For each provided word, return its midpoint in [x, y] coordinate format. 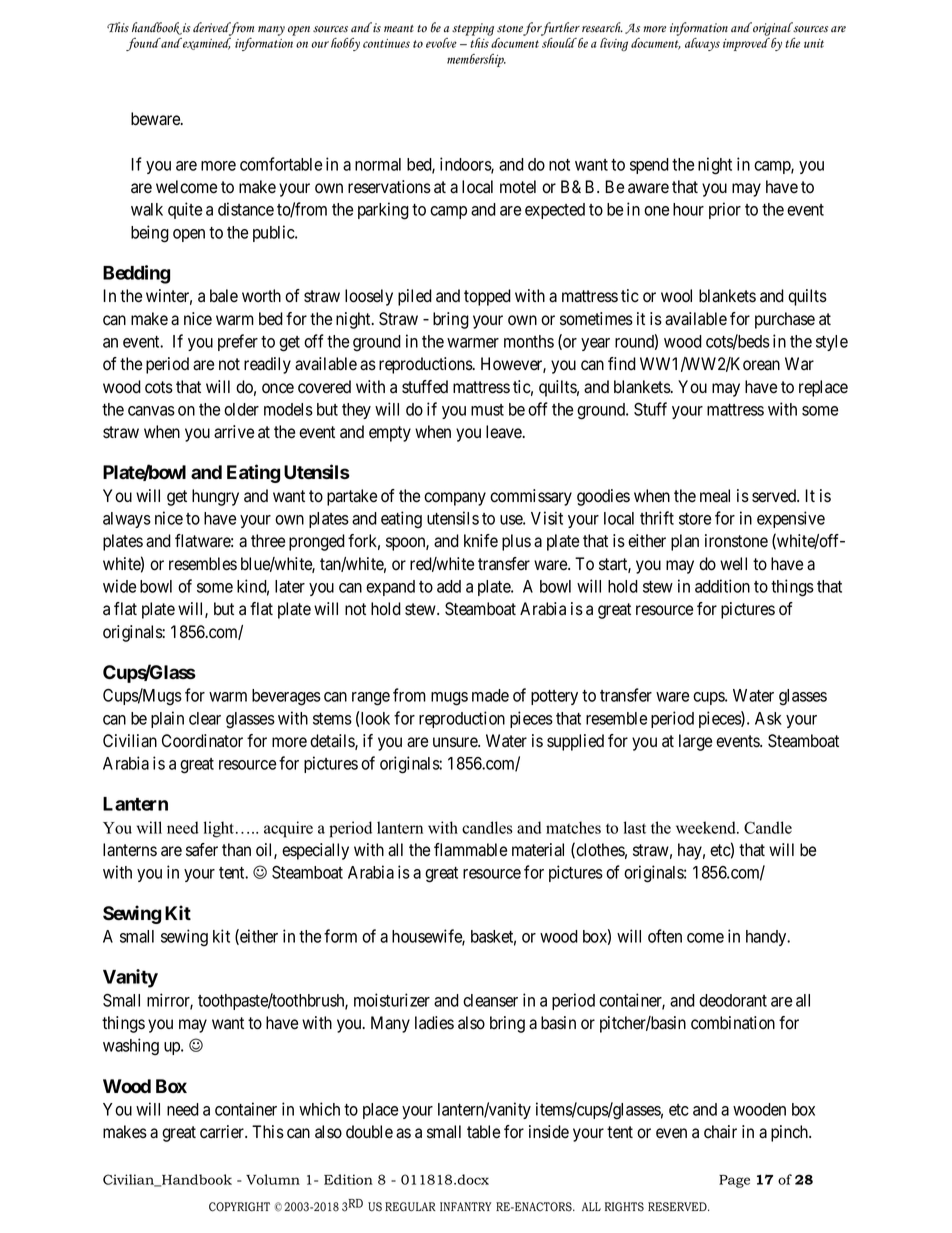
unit [814, 43]
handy [767, 938]
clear [205, 718]
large [695, 742]
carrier [223, 1132]
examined [206, 44]
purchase [785, 320]
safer [202, 850]
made [490, 695]
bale [224, 296]
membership [476, 60]
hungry [215, 497]
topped [487, 297]
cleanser [490, 1000]
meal [715, 496]
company [455, 499]
